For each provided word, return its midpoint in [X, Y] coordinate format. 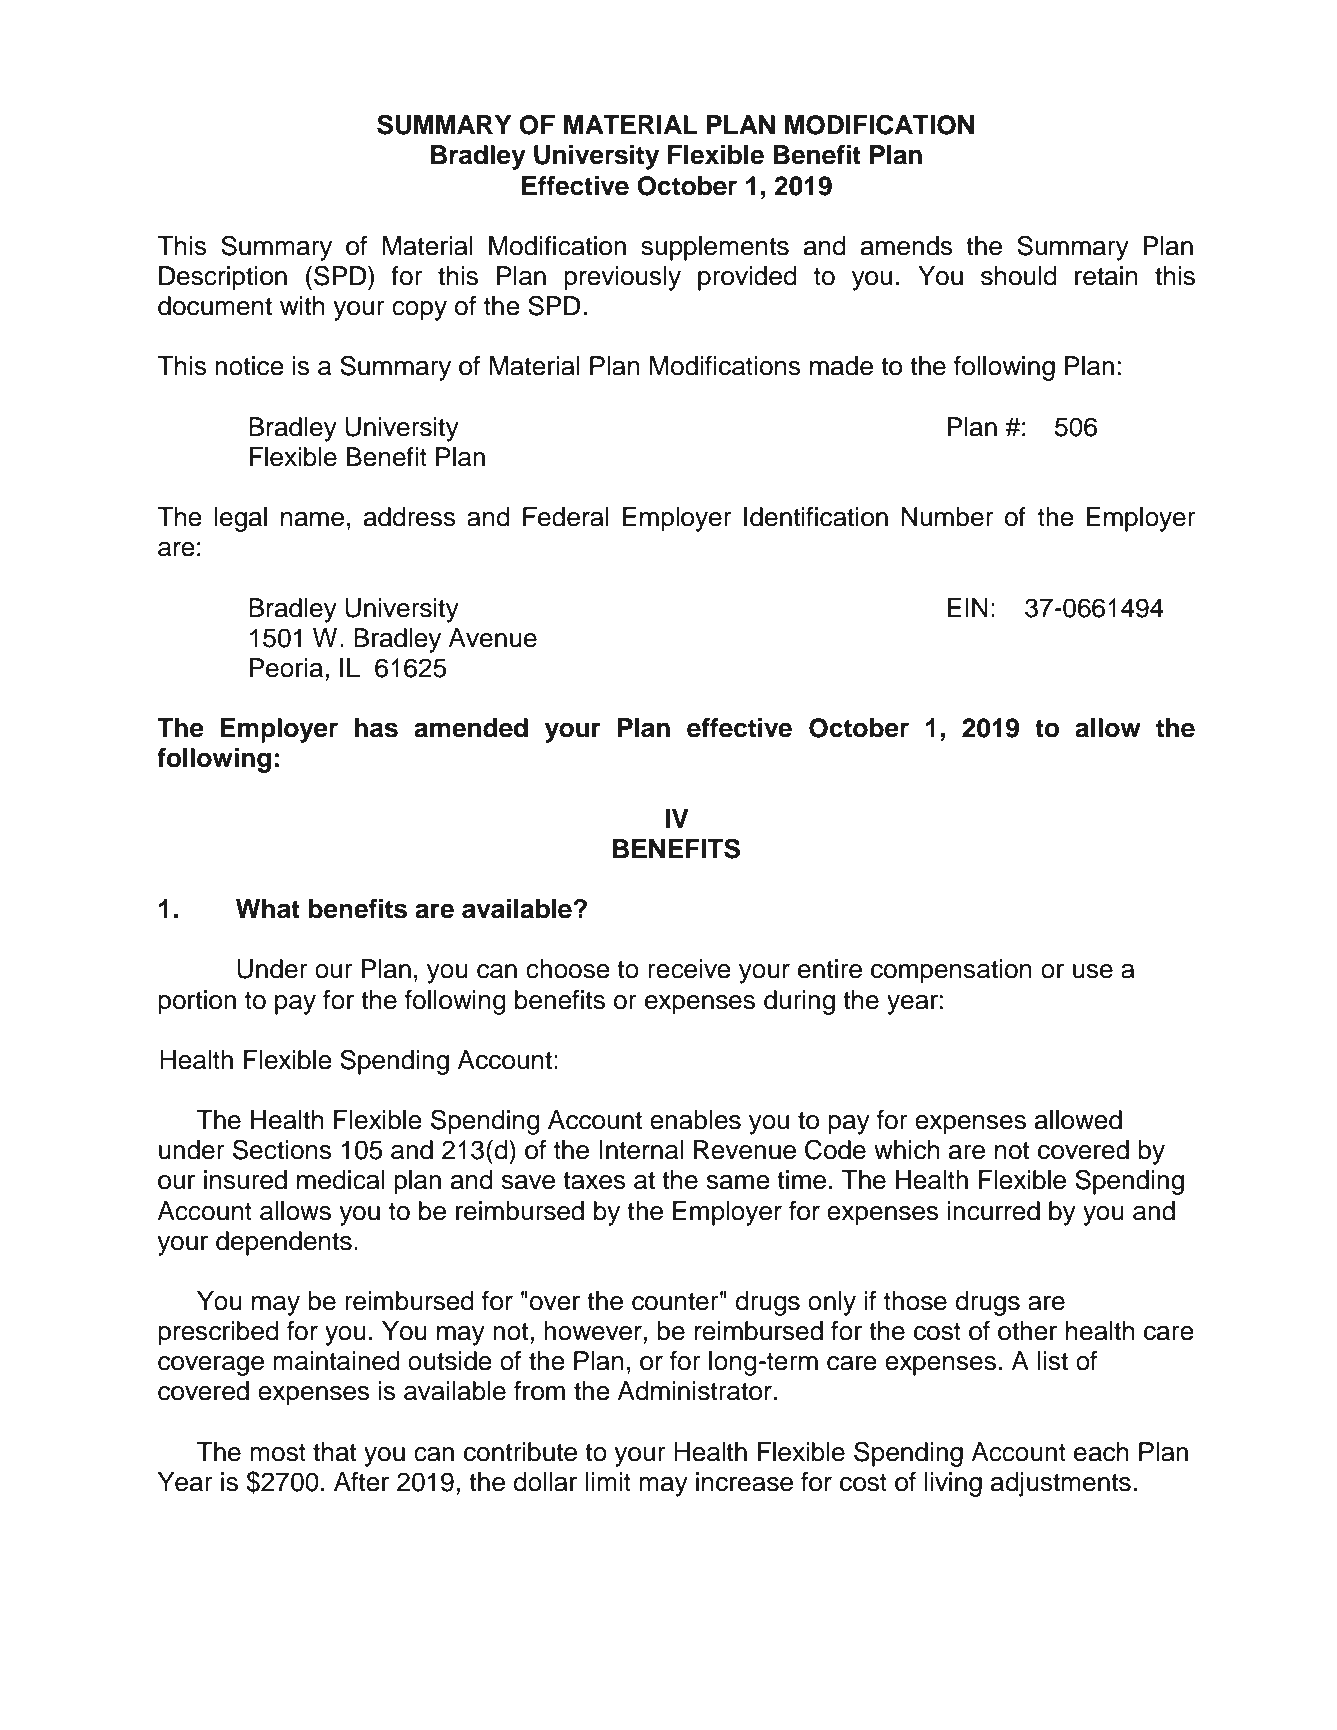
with [302, 305]
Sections [282, 1149]
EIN [967, 607]
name [312, 519]
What [268, 909]
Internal [641, 1150]
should [1019, 276]
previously [622, 278]
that [334, 1452]
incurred [994, 1211]
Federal [566, 517]
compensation [951, 971]
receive [689, 969]
